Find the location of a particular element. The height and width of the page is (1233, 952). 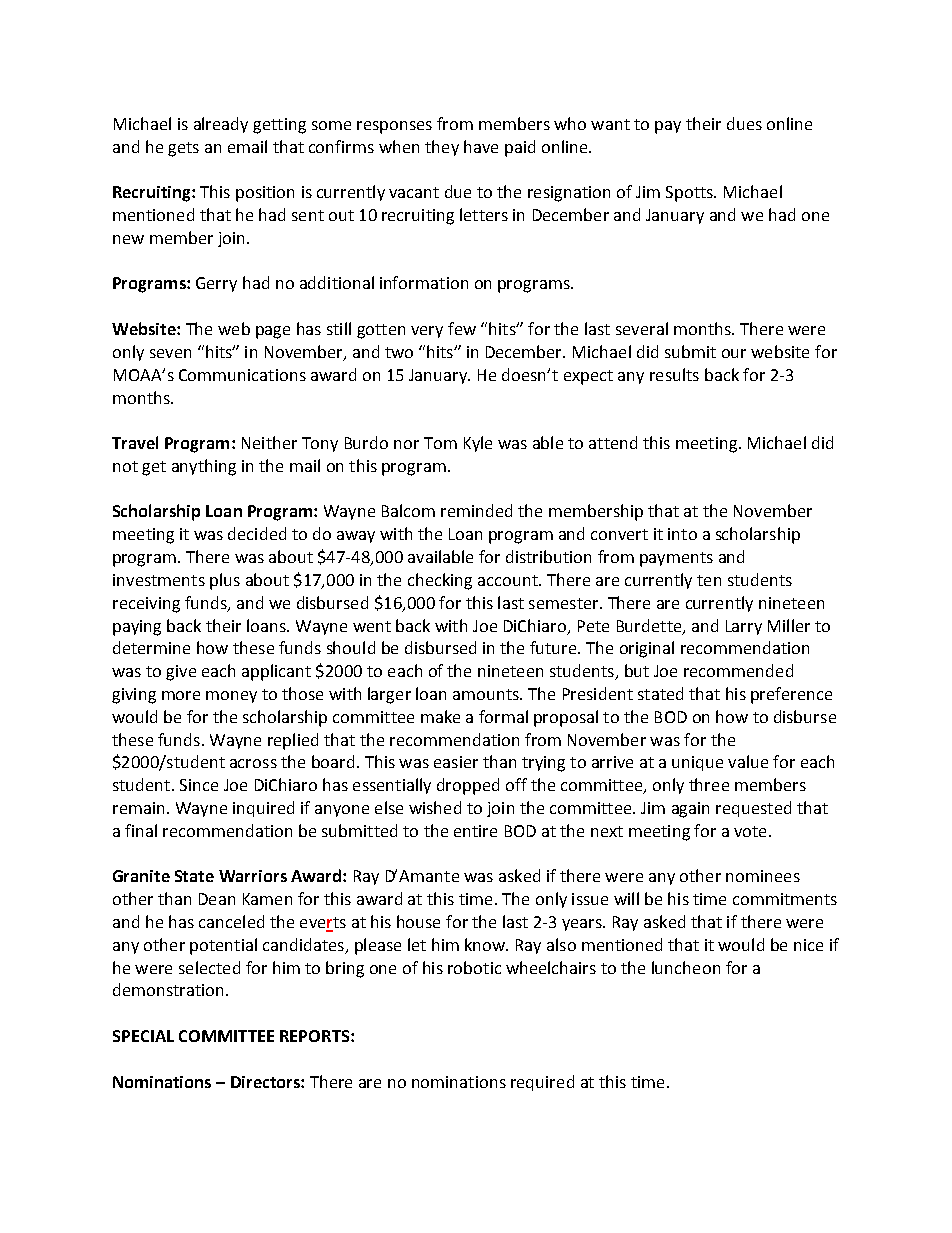

required is located at coordinates (542, 1083).
